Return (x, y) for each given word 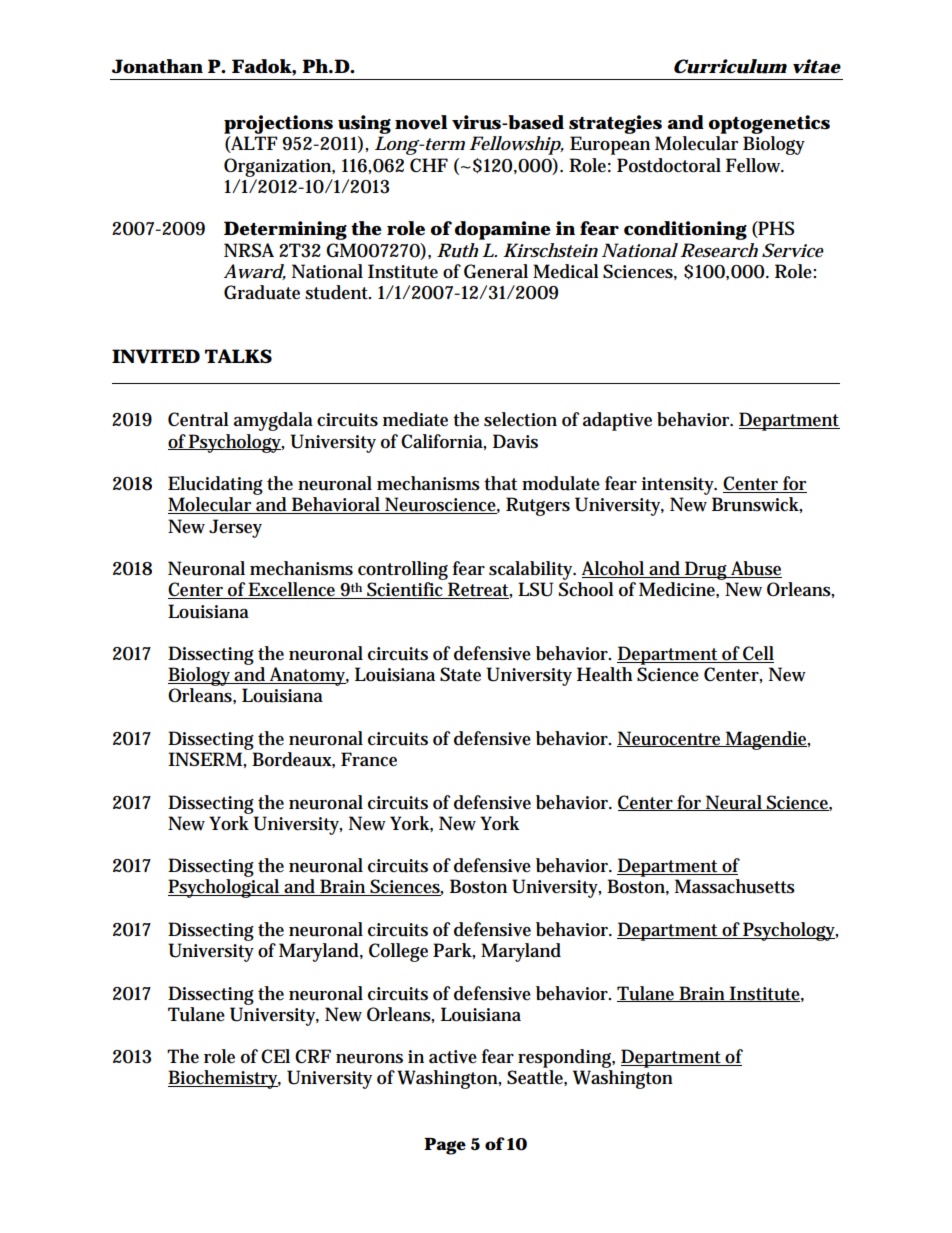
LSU (535, 589)
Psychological (225, 888)
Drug (706, 570)
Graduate (262, 292)
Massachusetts (735, 886)
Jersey (235, 528)
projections (278, 126)
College (398, 952)
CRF (313, 1056)
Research (719, 250)
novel (421, 122)
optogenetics (769, 126)
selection (520, 419)
